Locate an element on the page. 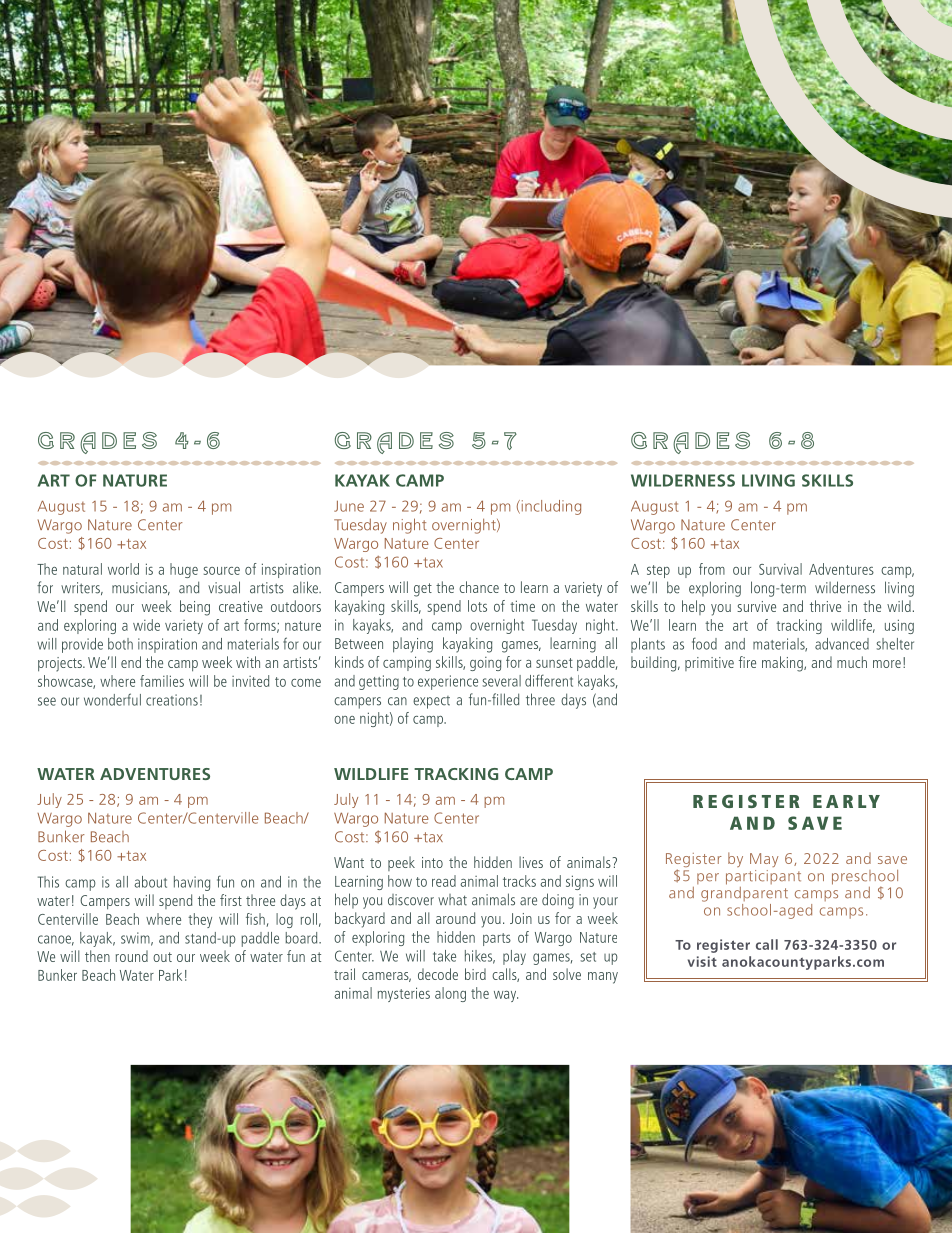  into is located at coordinates (432, 862).
